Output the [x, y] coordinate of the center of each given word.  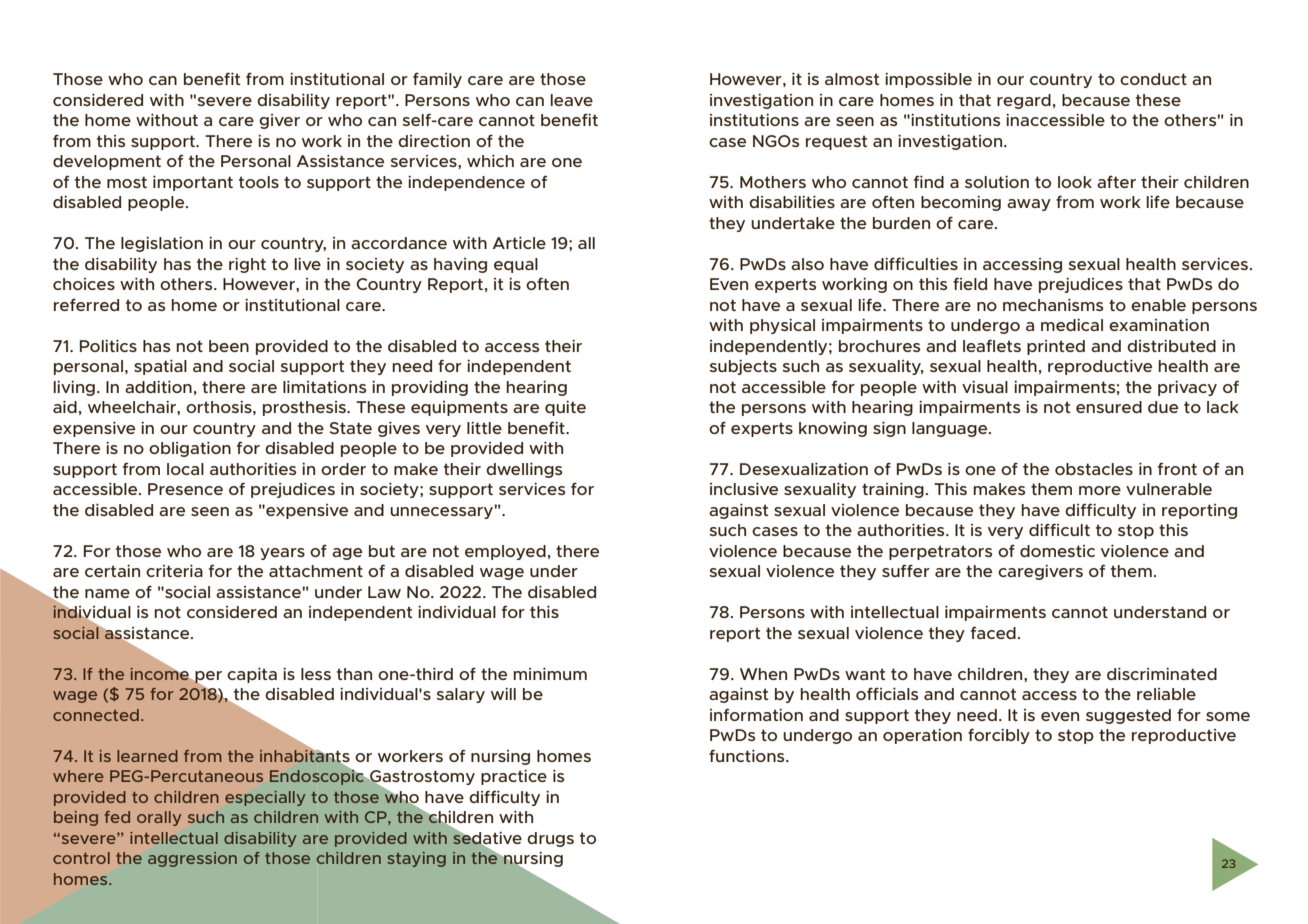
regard [1024, 101]
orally [159, 818]
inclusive [744, 488]
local [185, 469]
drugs [550, 839]
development [107, 162]
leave [571, 100]
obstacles [1094, 469]
